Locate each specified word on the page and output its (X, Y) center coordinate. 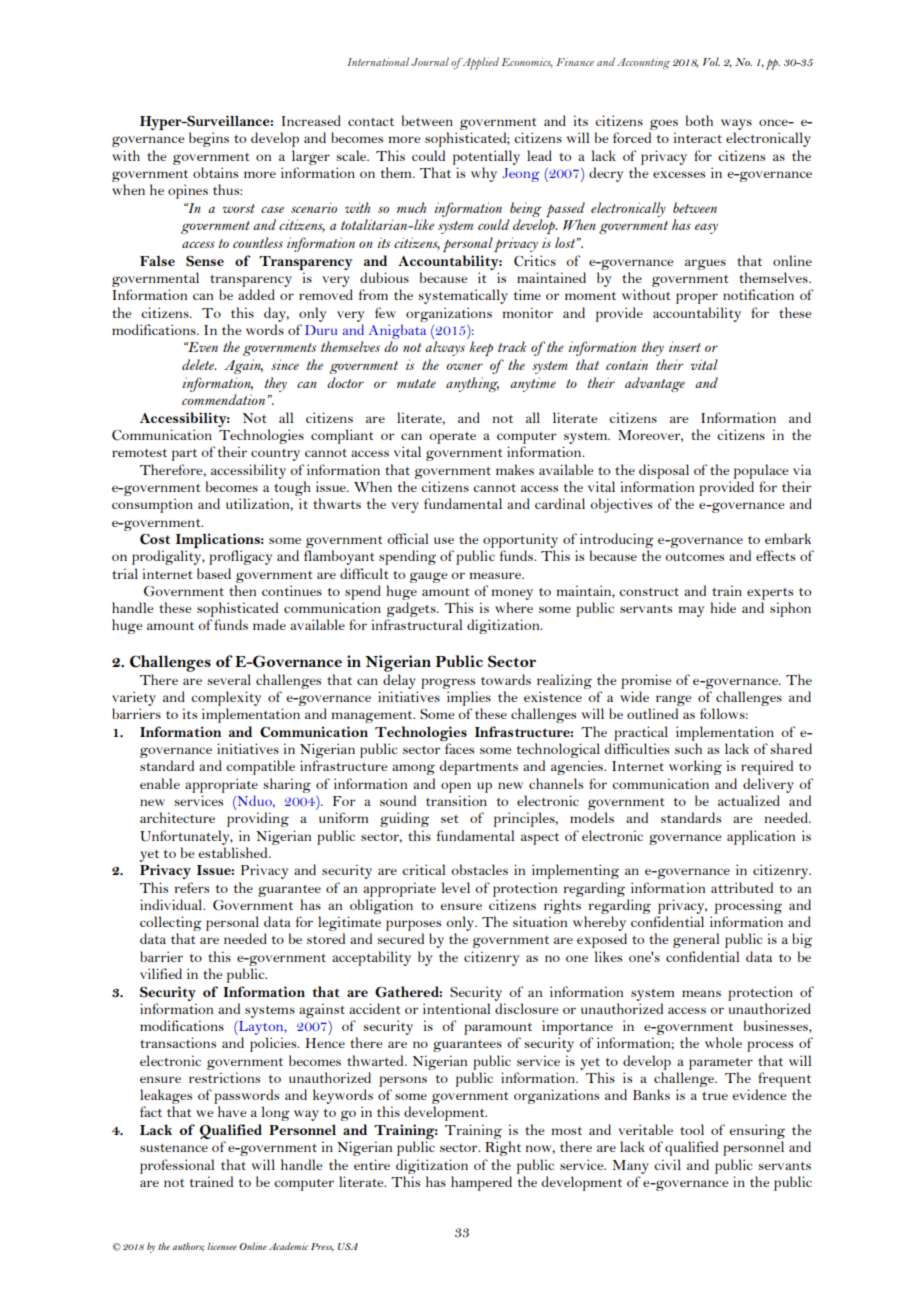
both (699, 120)
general (696, 940)
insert (685, 346)
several (229, 679)
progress (448, 683)
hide (723, 607)
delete (199, 364)
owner (464, 366)
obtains (215, 172)
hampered (481, 1183)
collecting (171, 925)
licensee (222, 1246)
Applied (479, 63)
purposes (413, 925)
